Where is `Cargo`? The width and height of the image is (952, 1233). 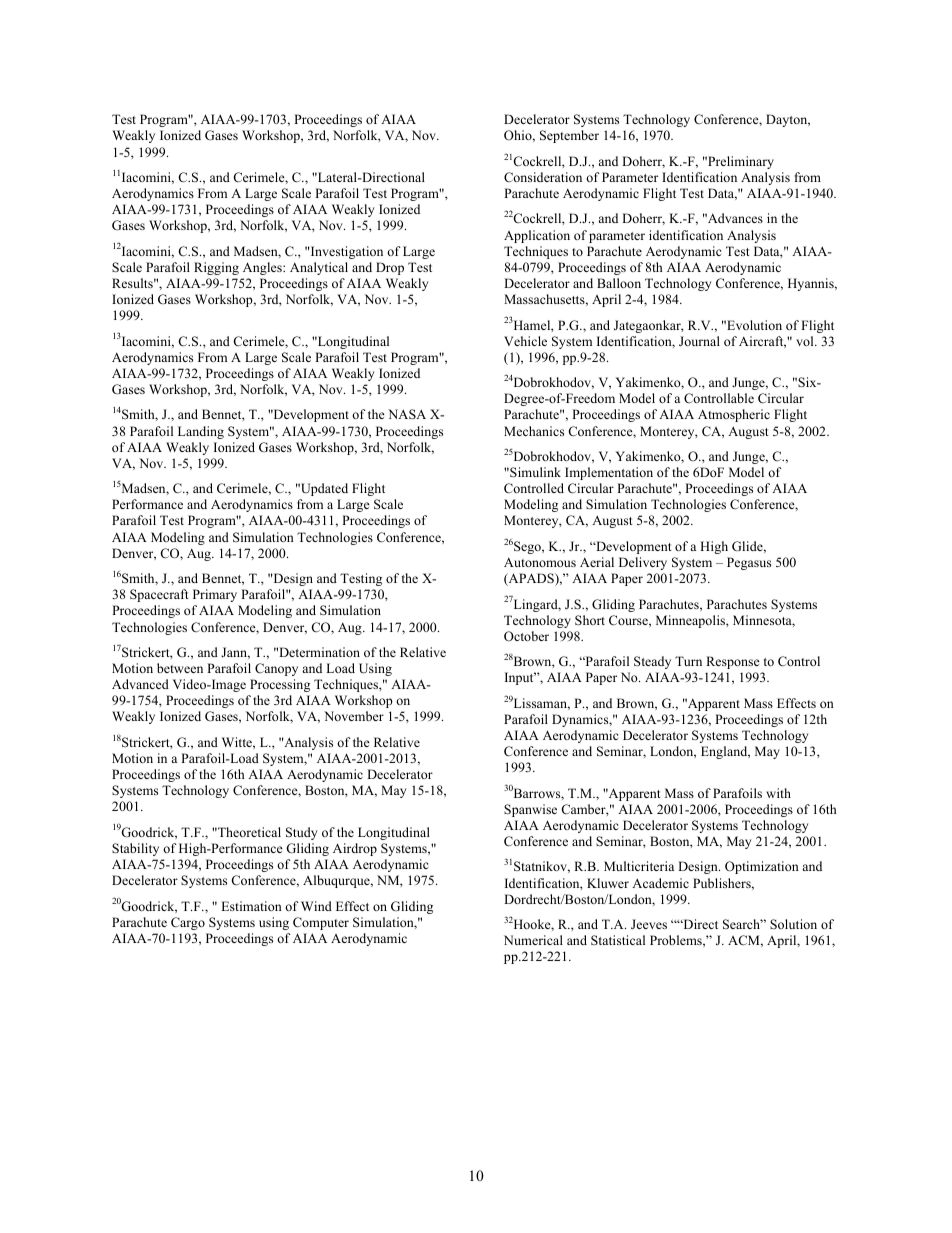
Cargo is located at coordinates (188, 923).
